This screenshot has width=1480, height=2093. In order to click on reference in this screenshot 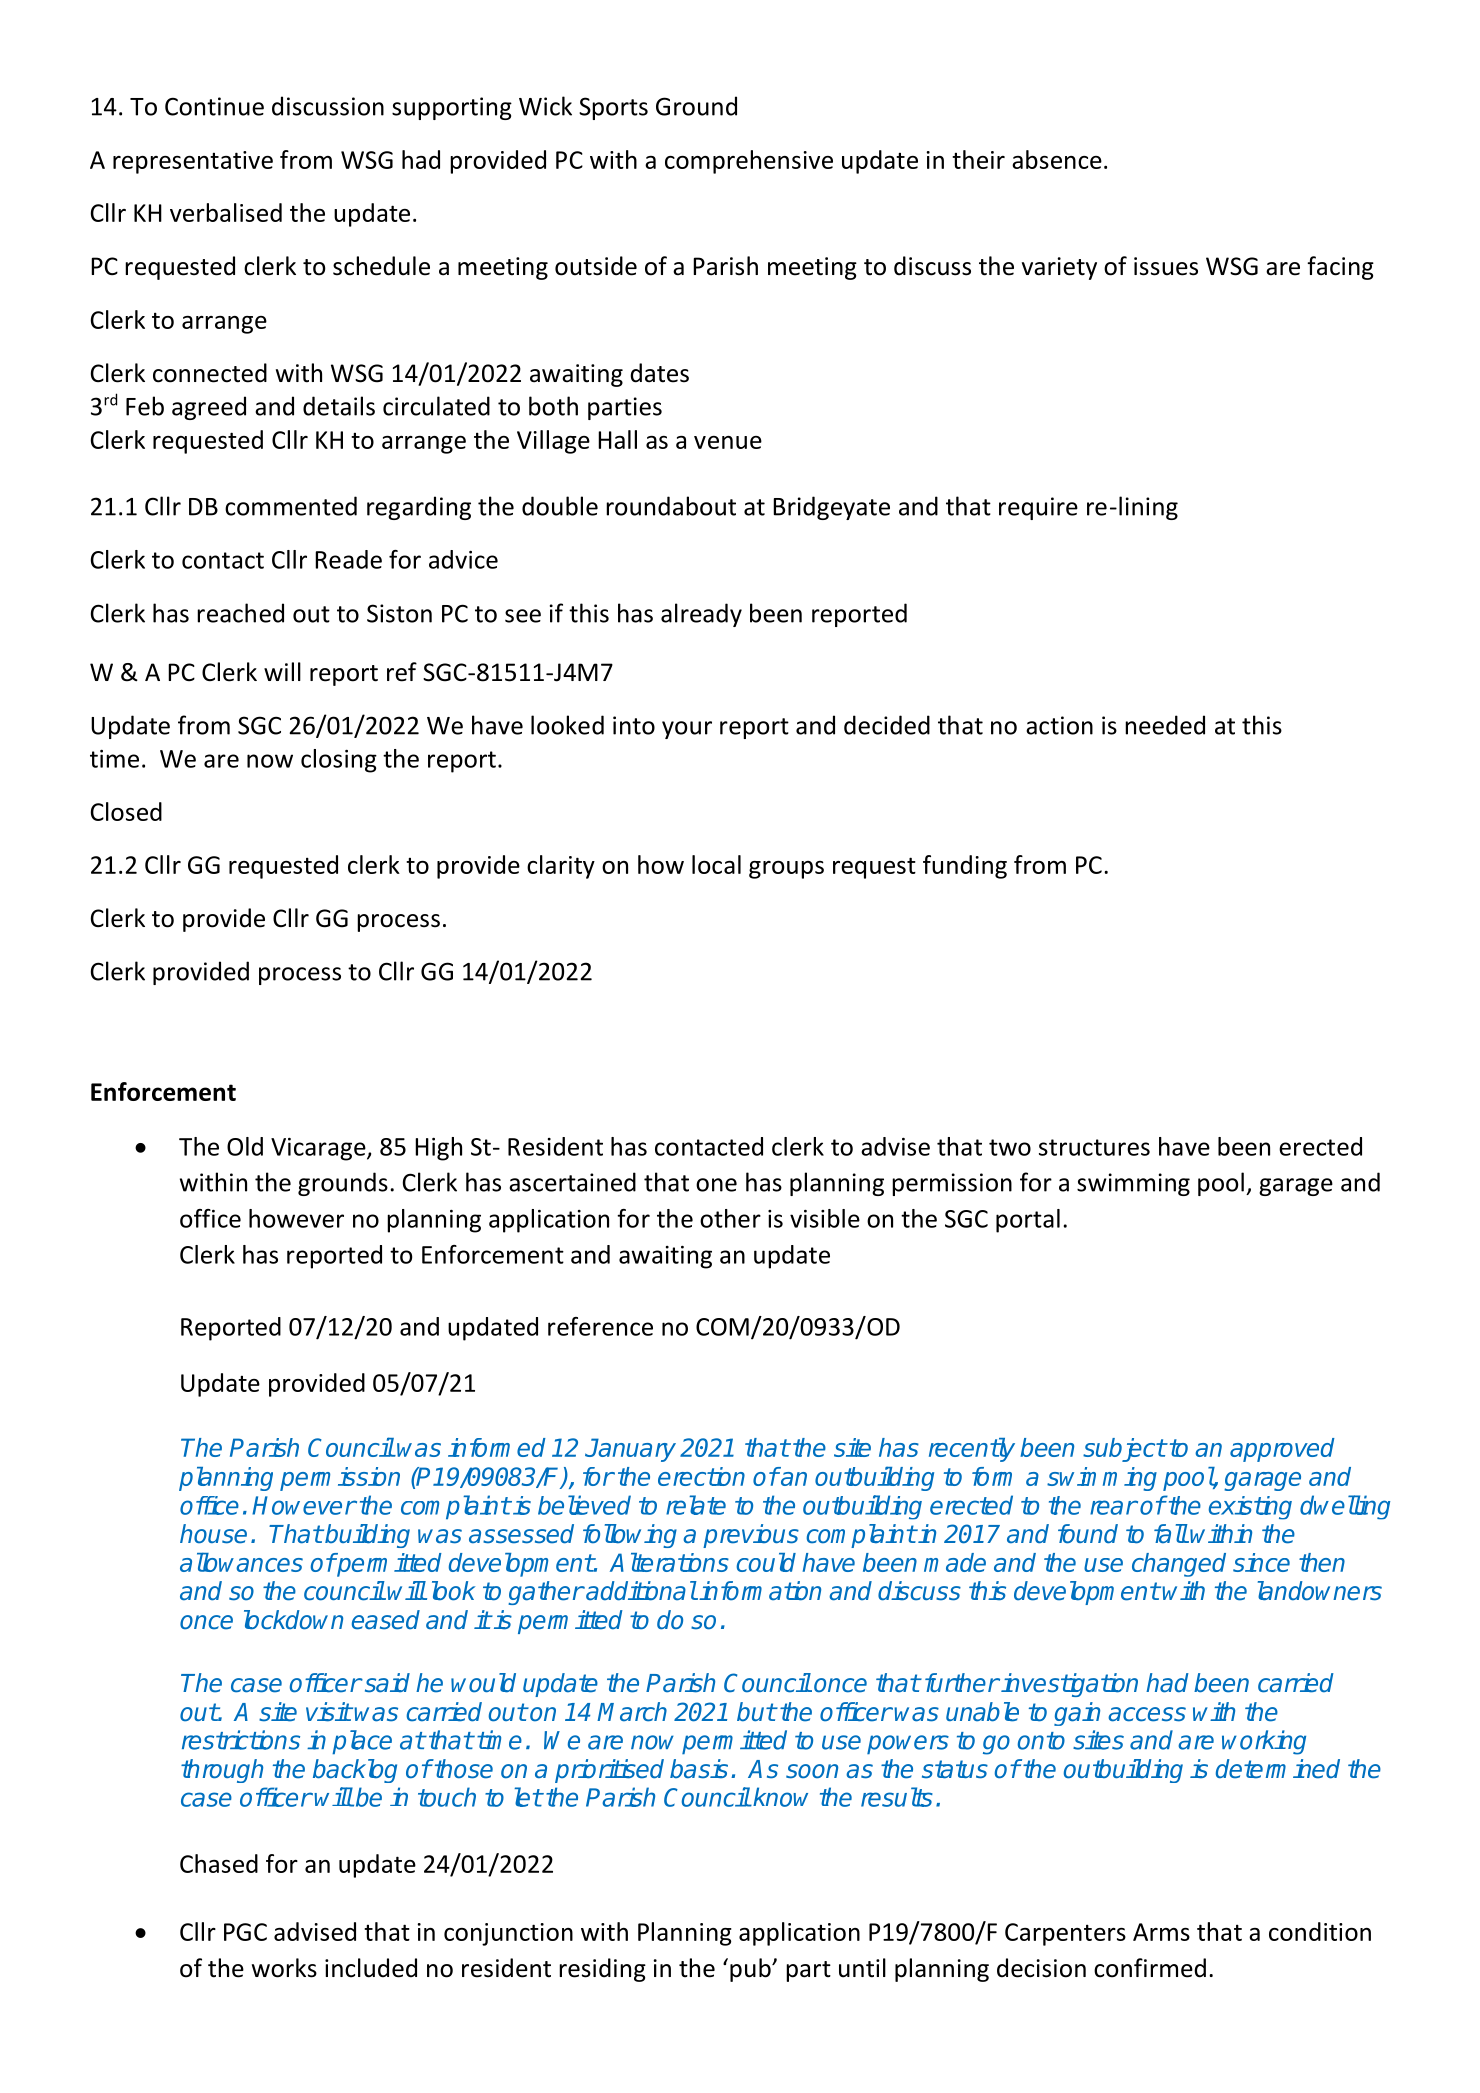, I will do `click(600, 1326)`.
